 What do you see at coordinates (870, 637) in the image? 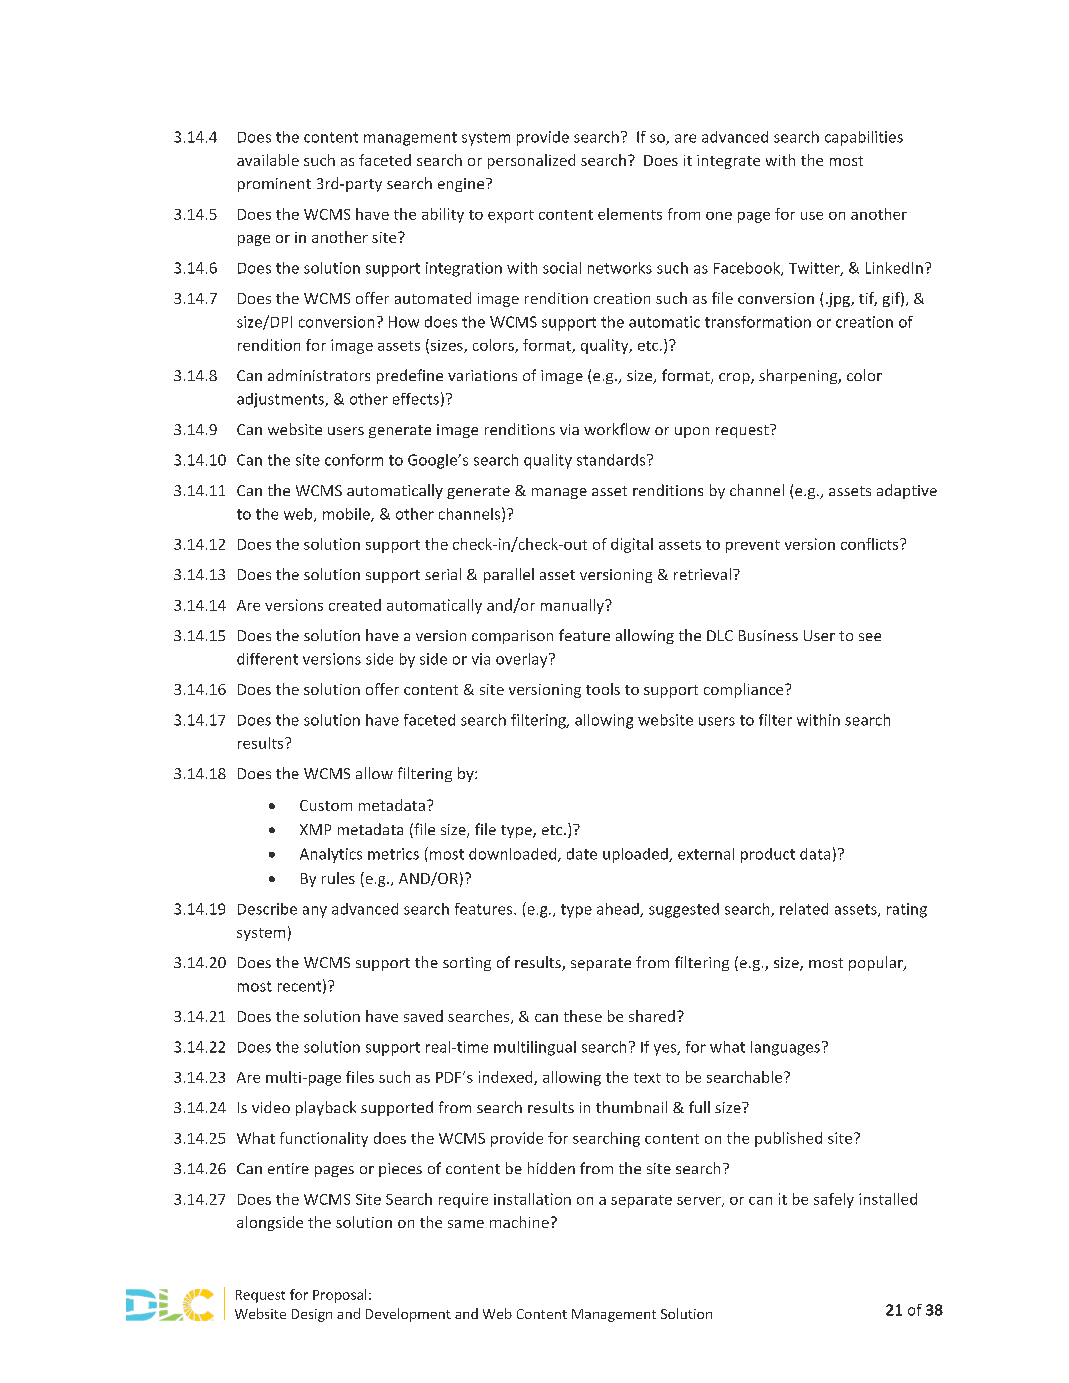
I see `see` at bounding box center [870, 637].
